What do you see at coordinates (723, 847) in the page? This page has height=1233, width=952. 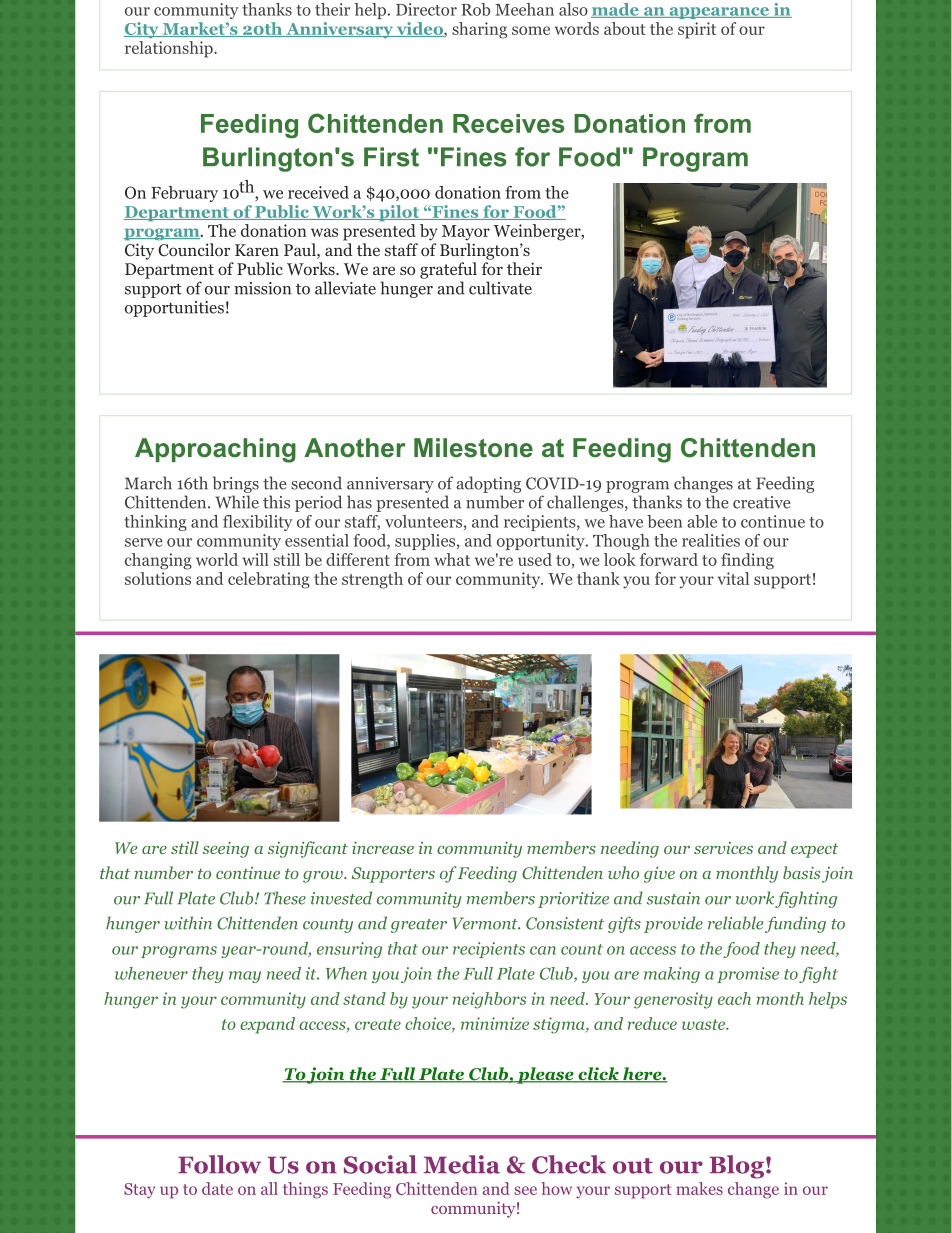 I see `services` at bounding box center [723, 847].
